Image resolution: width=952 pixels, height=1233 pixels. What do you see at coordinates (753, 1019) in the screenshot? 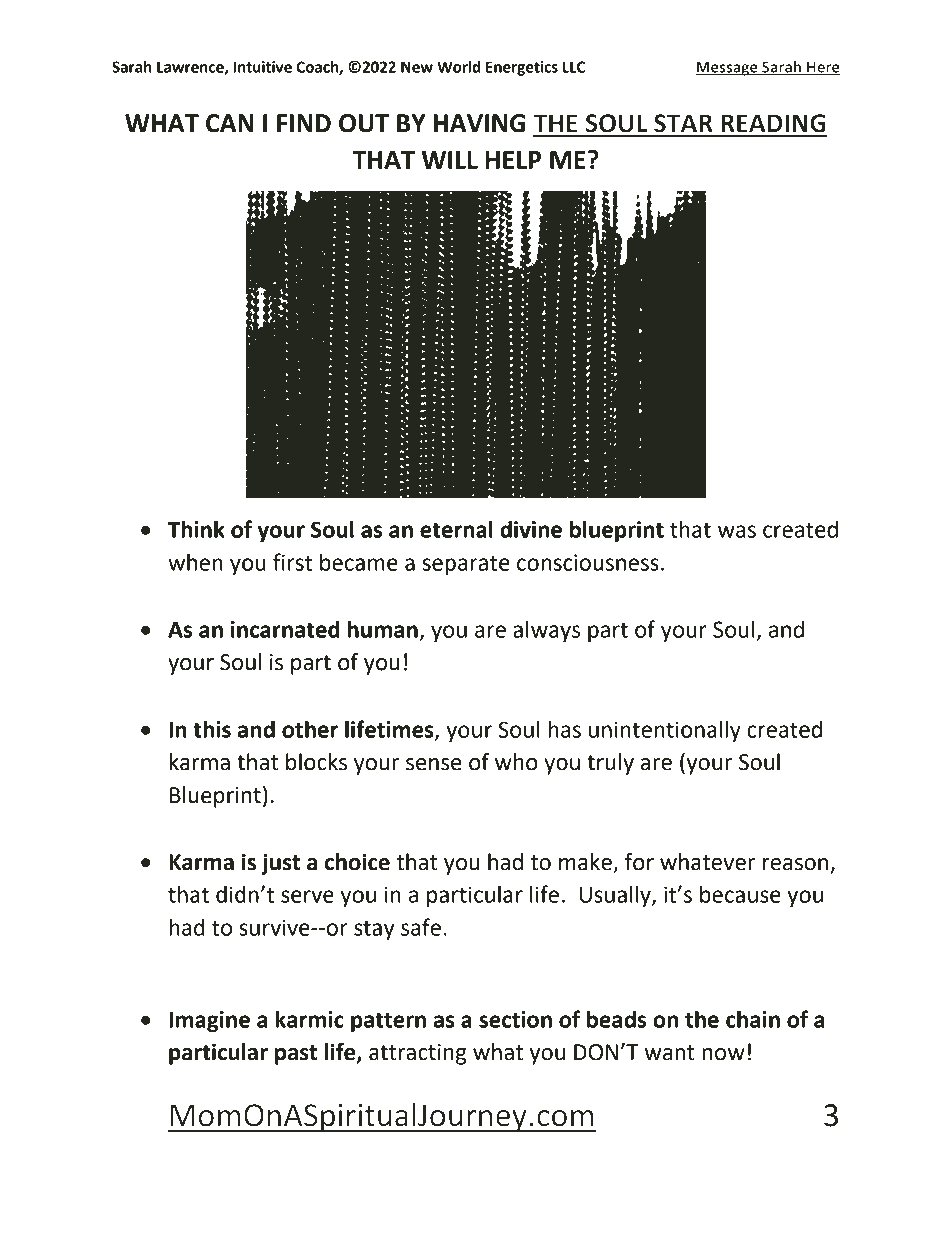
I see `chain` at bounding box center [753, 1019].
